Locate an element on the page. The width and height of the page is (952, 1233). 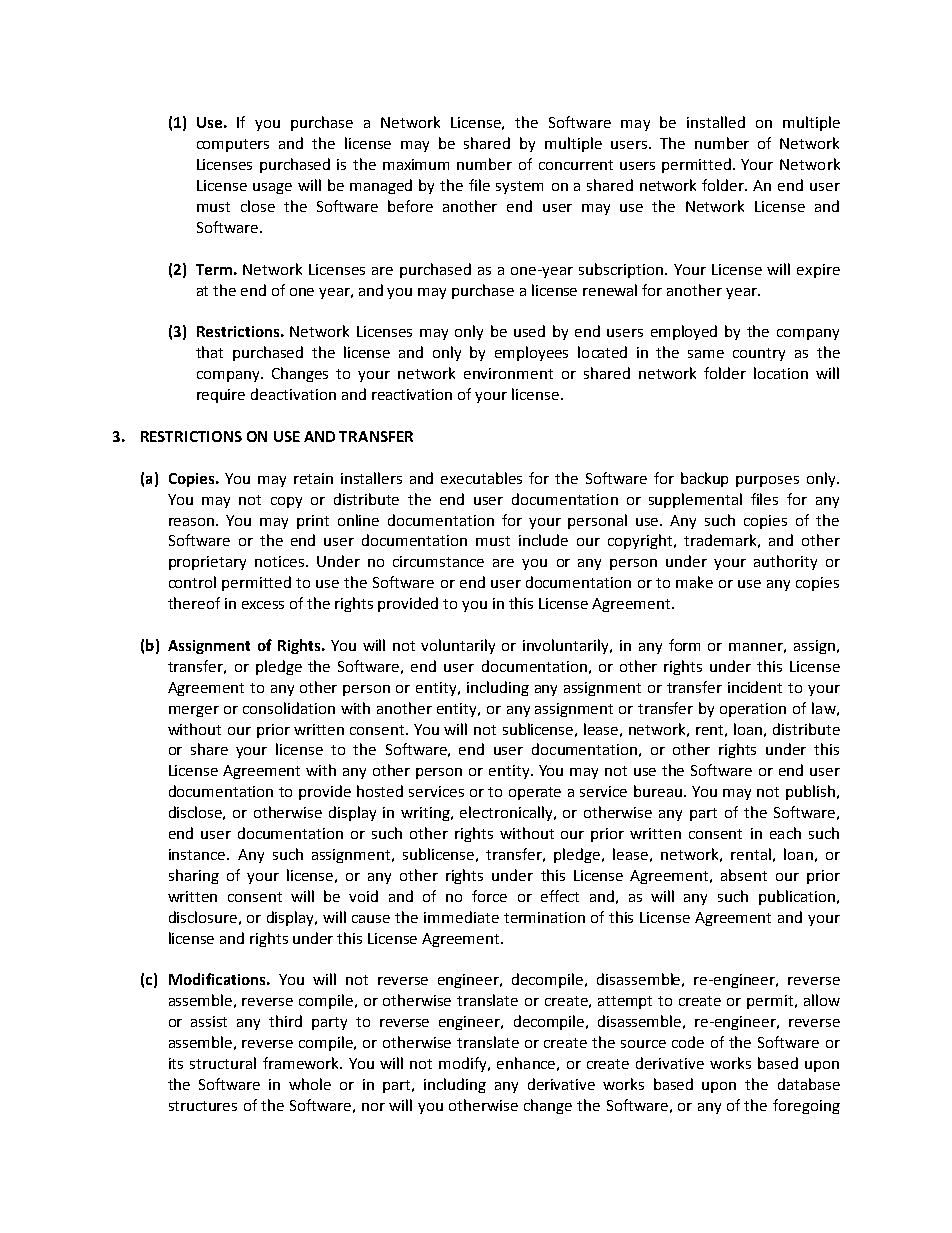
computers is located at coordinates (233, 145).
